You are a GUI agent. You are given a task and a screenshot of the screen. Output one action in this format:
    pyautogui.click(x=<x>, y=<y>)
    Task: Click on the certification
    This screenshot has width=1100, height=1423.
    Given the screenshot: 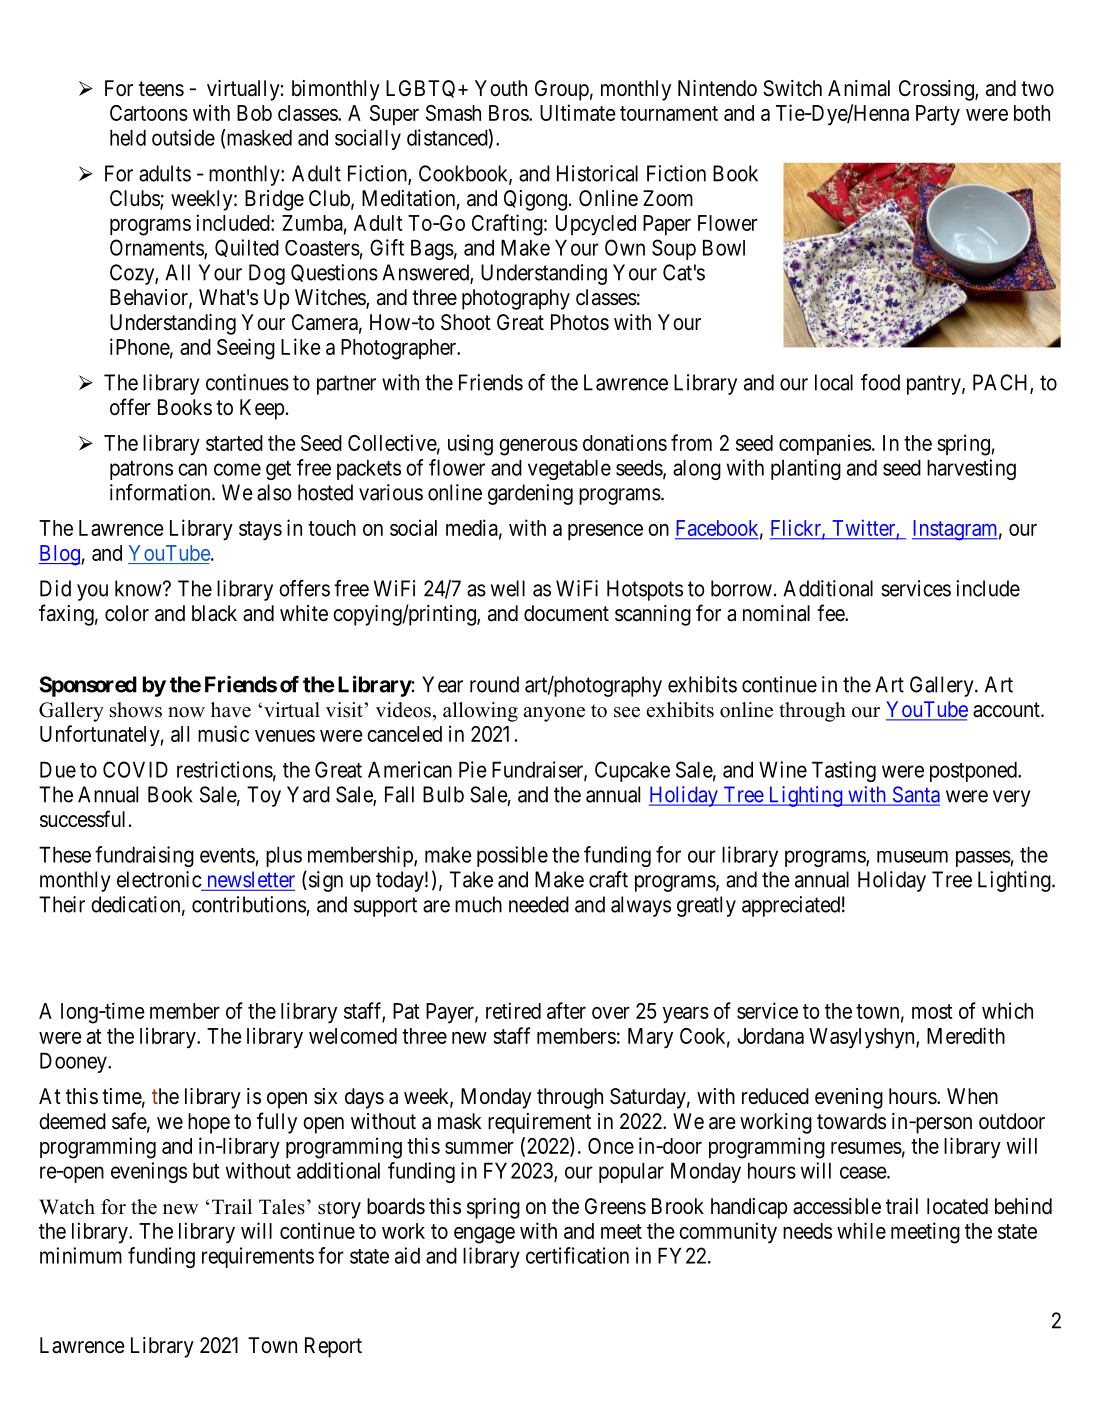 What is the action you would take?
    pyautogui.click(x=577, y=1255)
